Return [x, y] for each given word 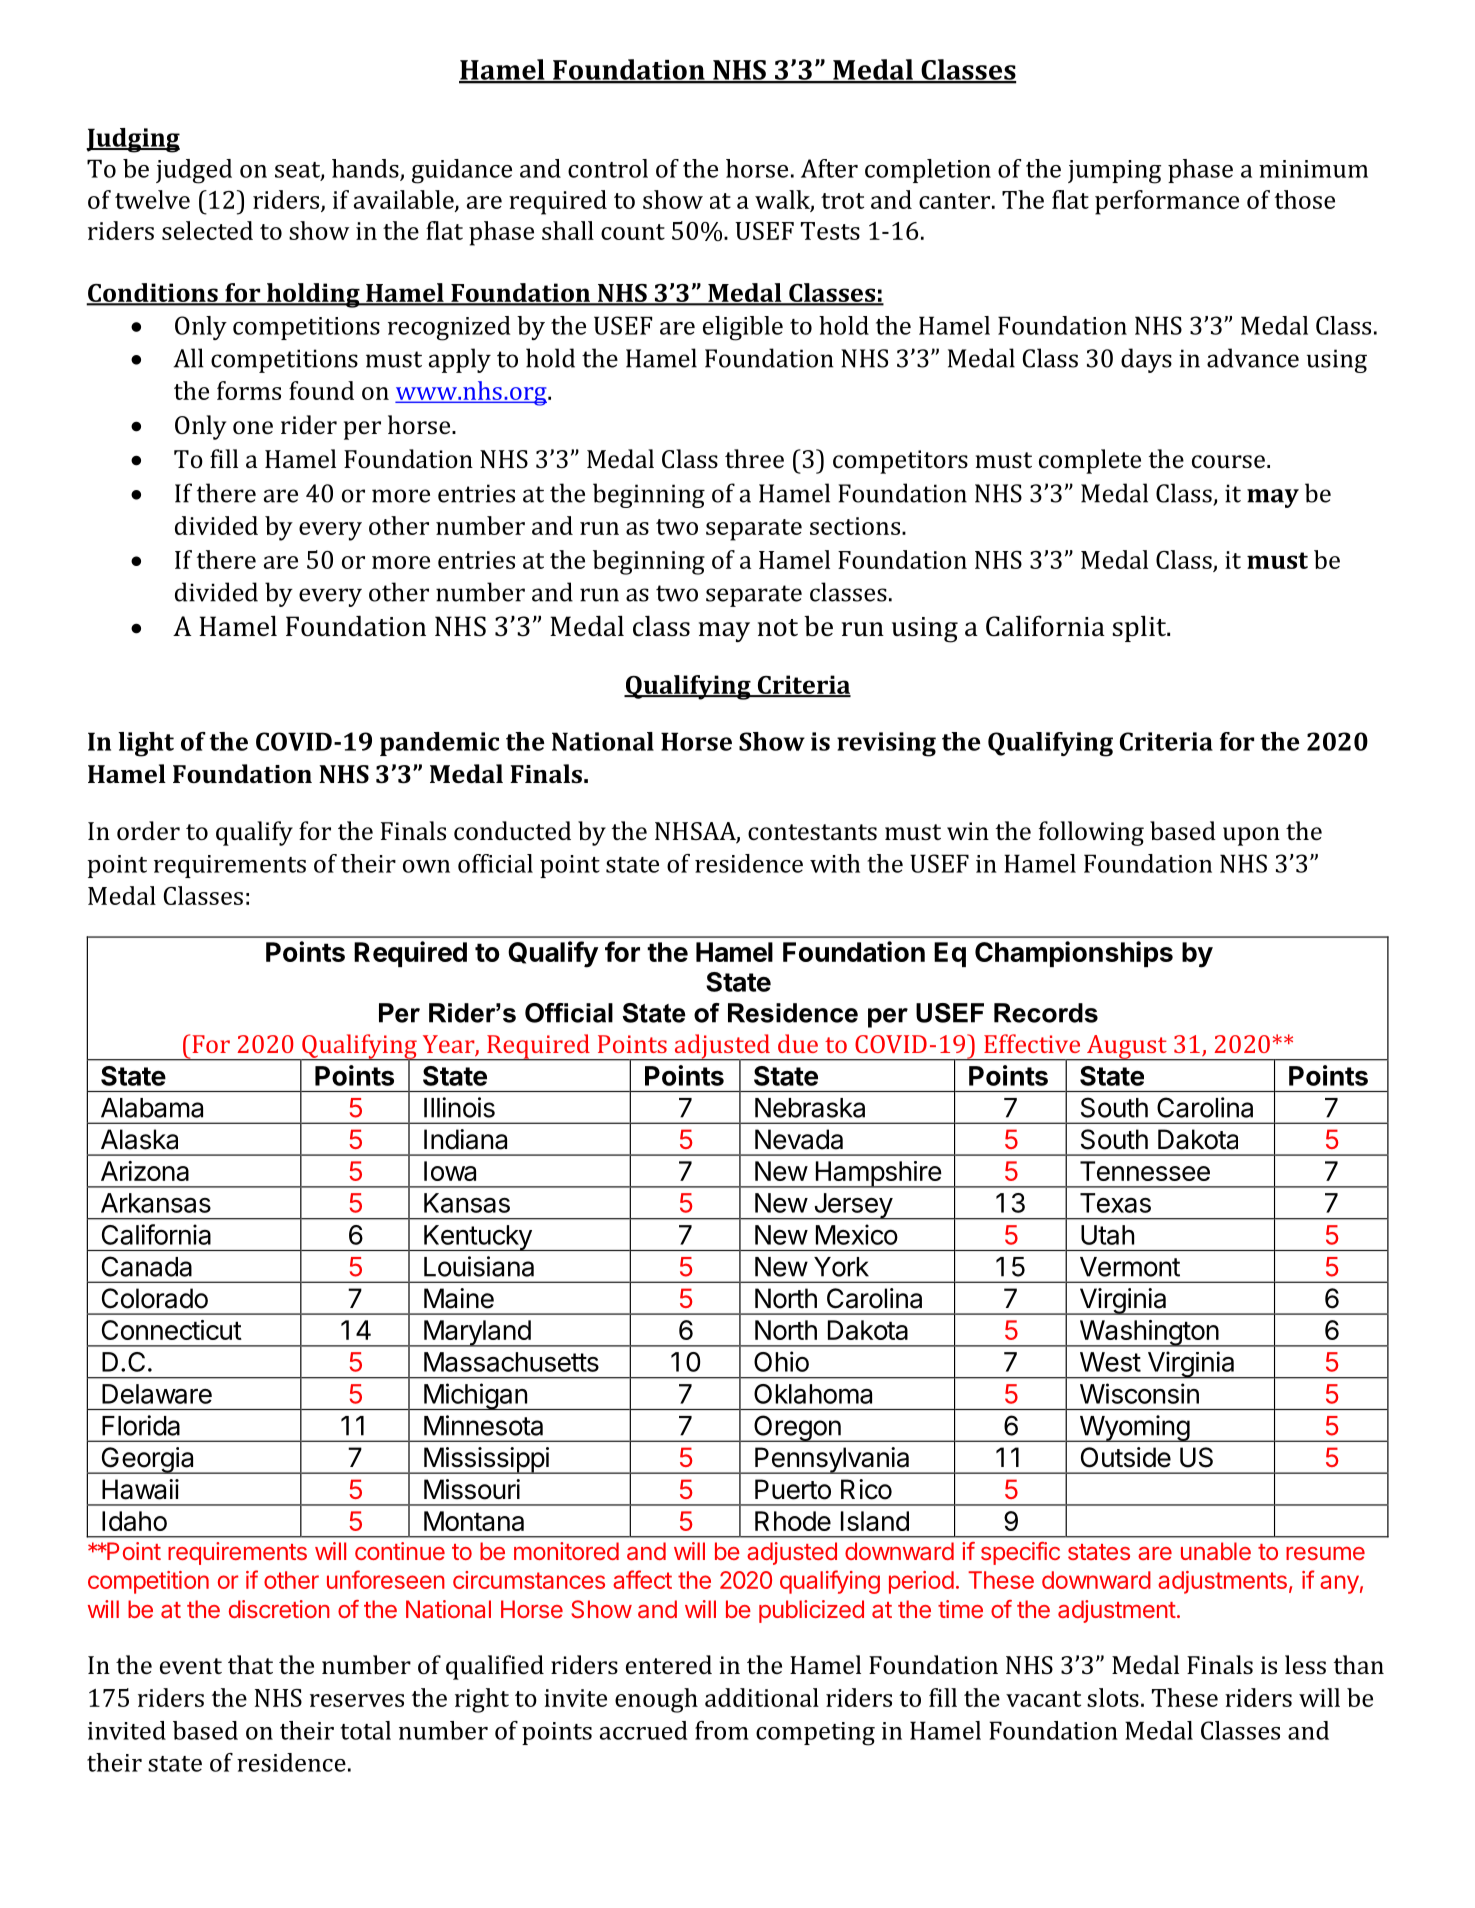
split [1140, 628]
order [148, 830]
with [835, 863]
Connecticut [172, 1330]
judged [194, 171]
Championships [1074, 954]
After [829, 168]
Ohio [781, 1361]
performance [1167, 202]
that [250, 1664]
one [253, 427]
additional [762, 1697]
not [778, 627]
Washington [1148, 1333]
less [1305, 1664]
